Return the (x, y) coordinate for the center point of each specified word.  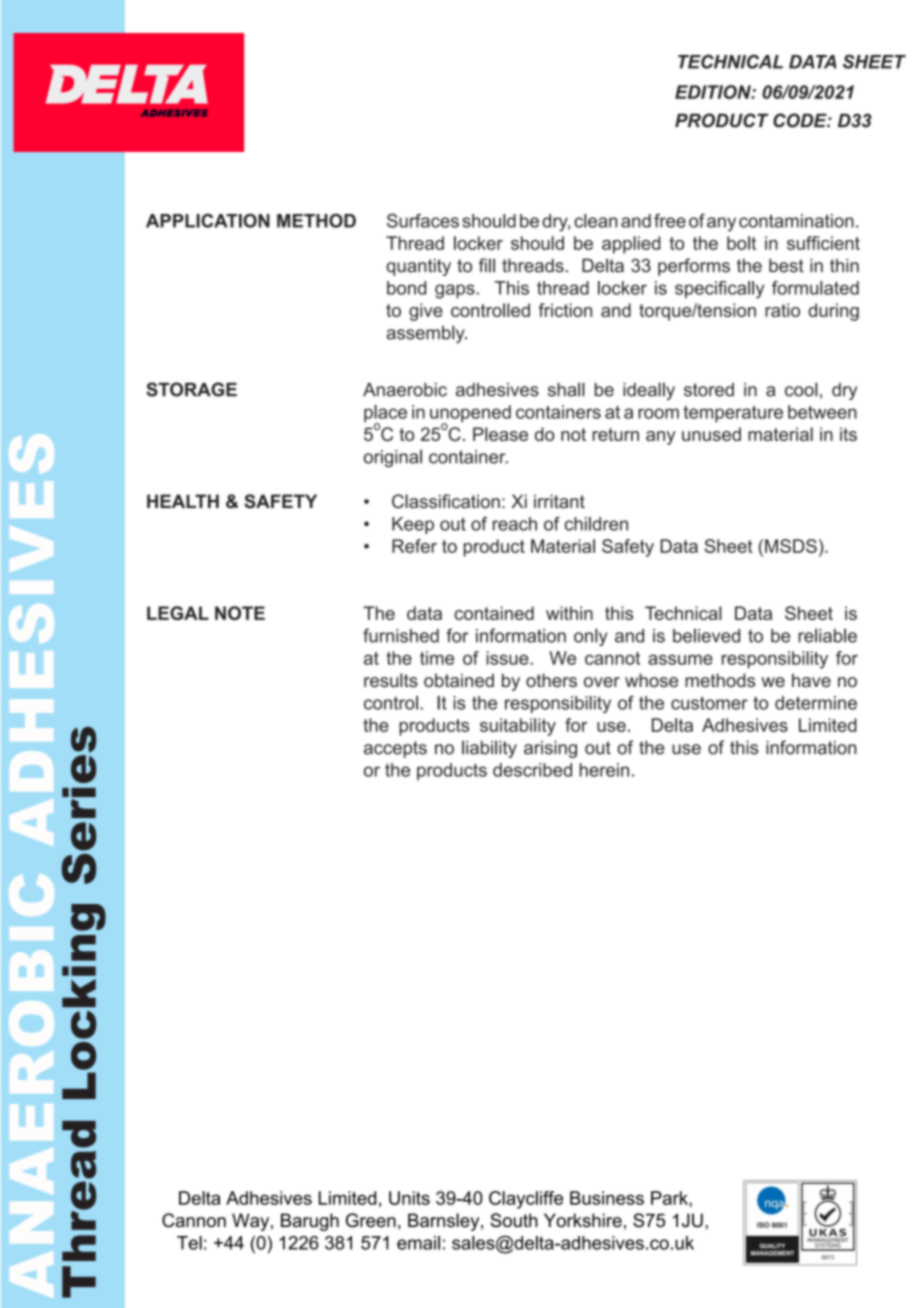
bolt (741, 243)
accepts (395, 749)
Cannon (194, 1220)
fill (487, 265)
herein (604, 770)
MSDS (791, 546)
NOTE (240, 613)
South (514, 1220)
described (532, 770)
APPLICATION (208, 221)
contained (494, 613)
